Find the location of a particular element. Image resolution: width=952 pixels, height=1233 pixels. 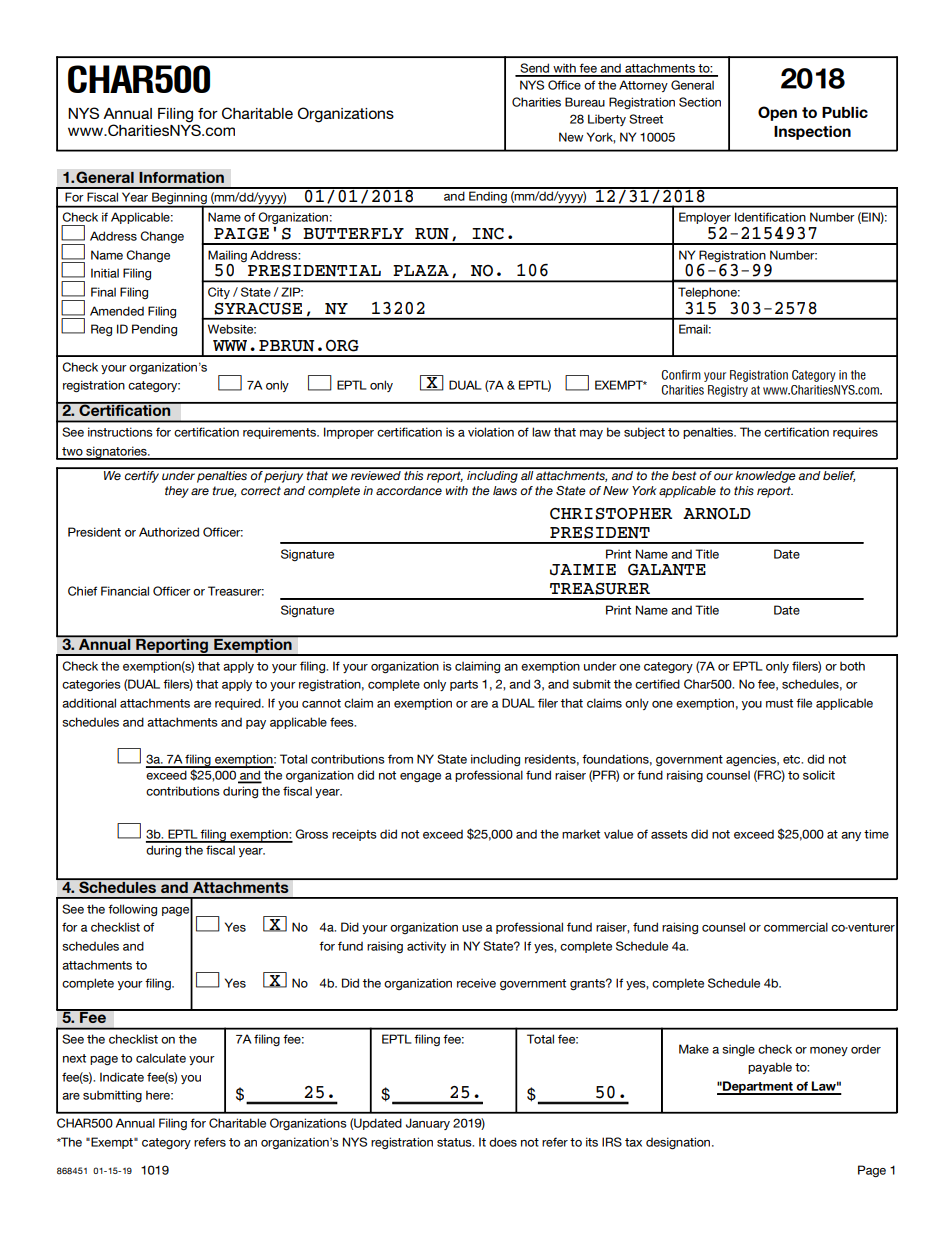

Indicate is located at coordinates (122, 1077).
